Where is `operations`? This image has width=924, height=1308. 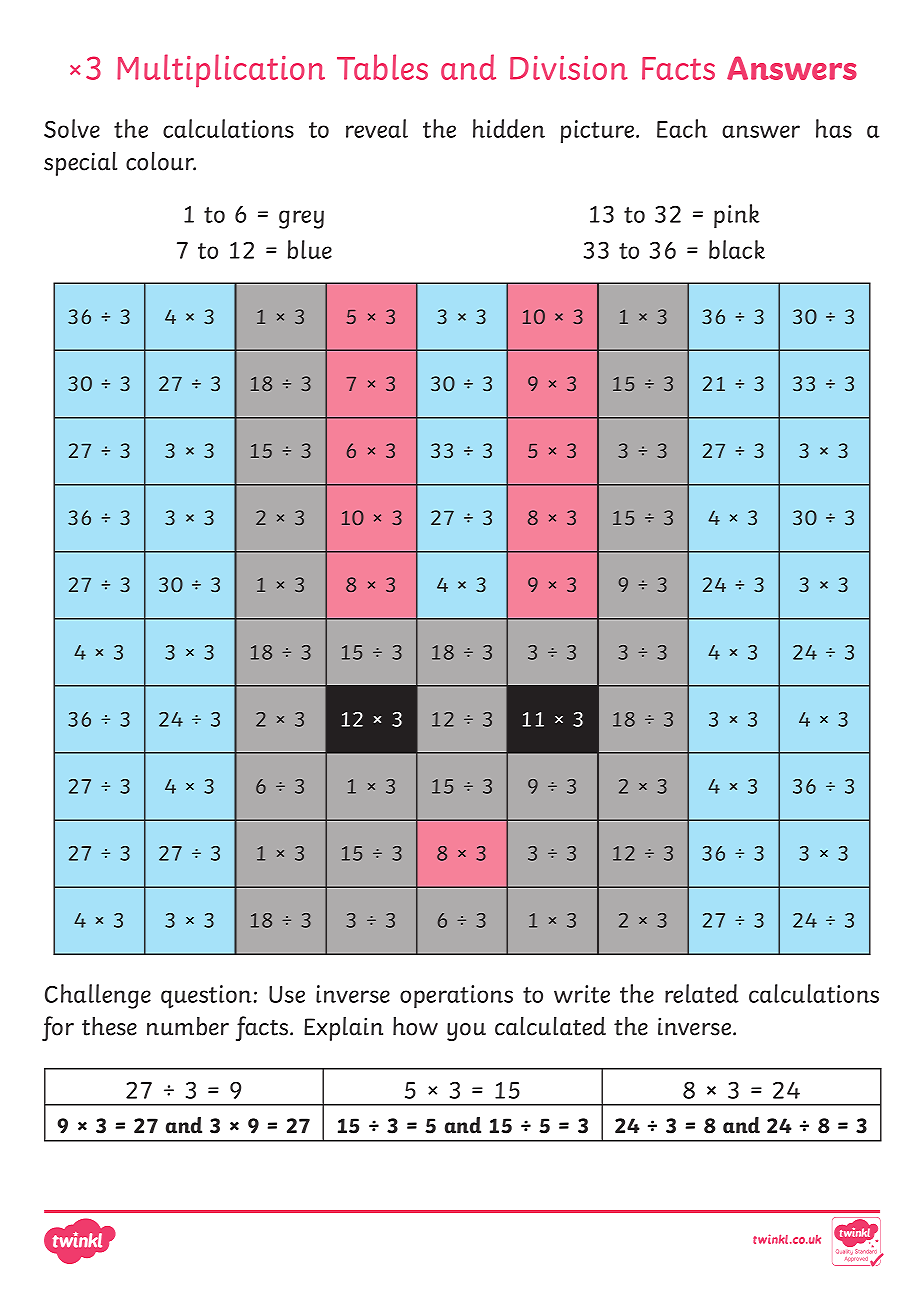 operations is located at coordinates (456, 997).
